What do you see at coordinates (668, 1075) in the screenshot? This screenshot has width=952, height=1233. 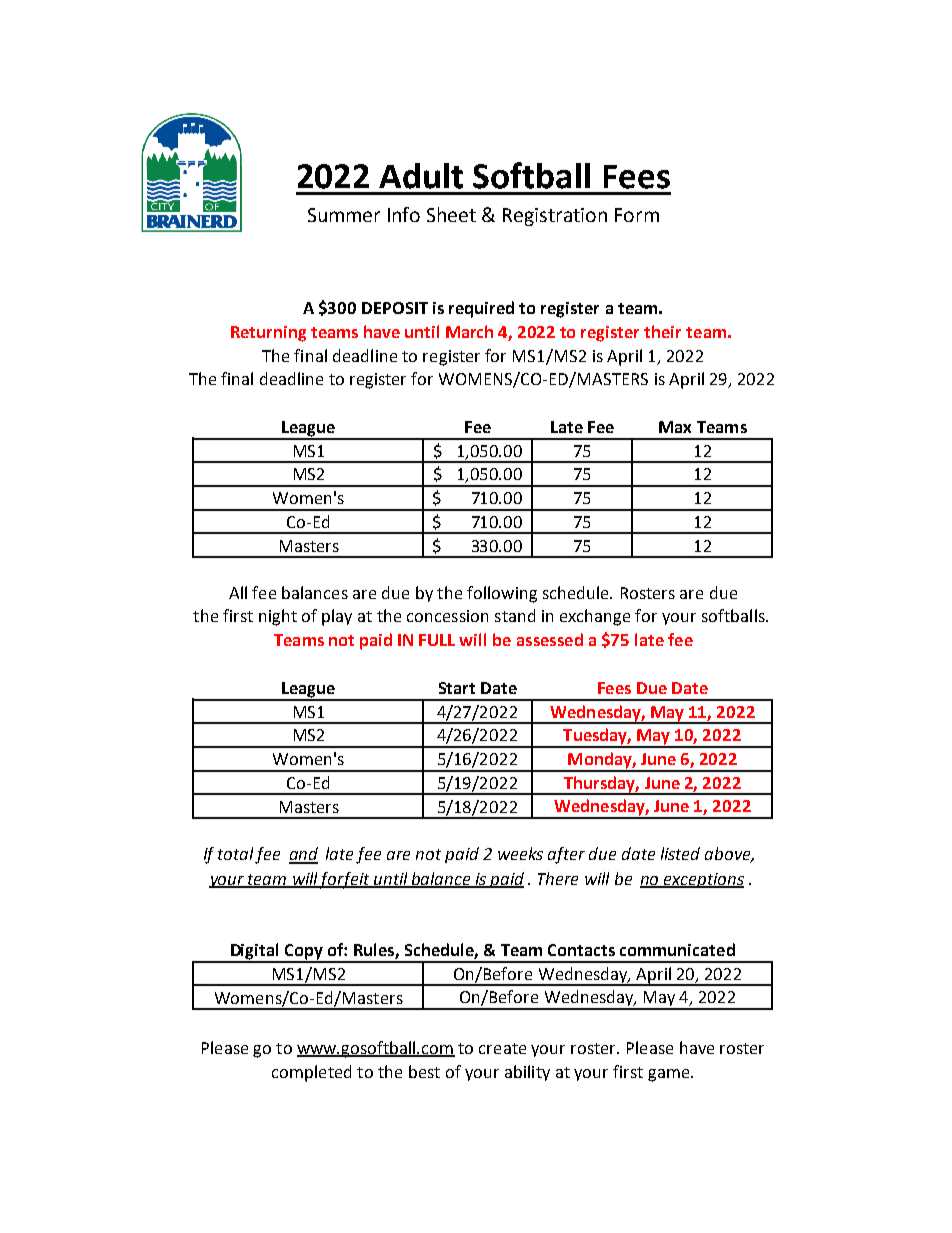 I see `game` at bounding box center [668, 1075].
